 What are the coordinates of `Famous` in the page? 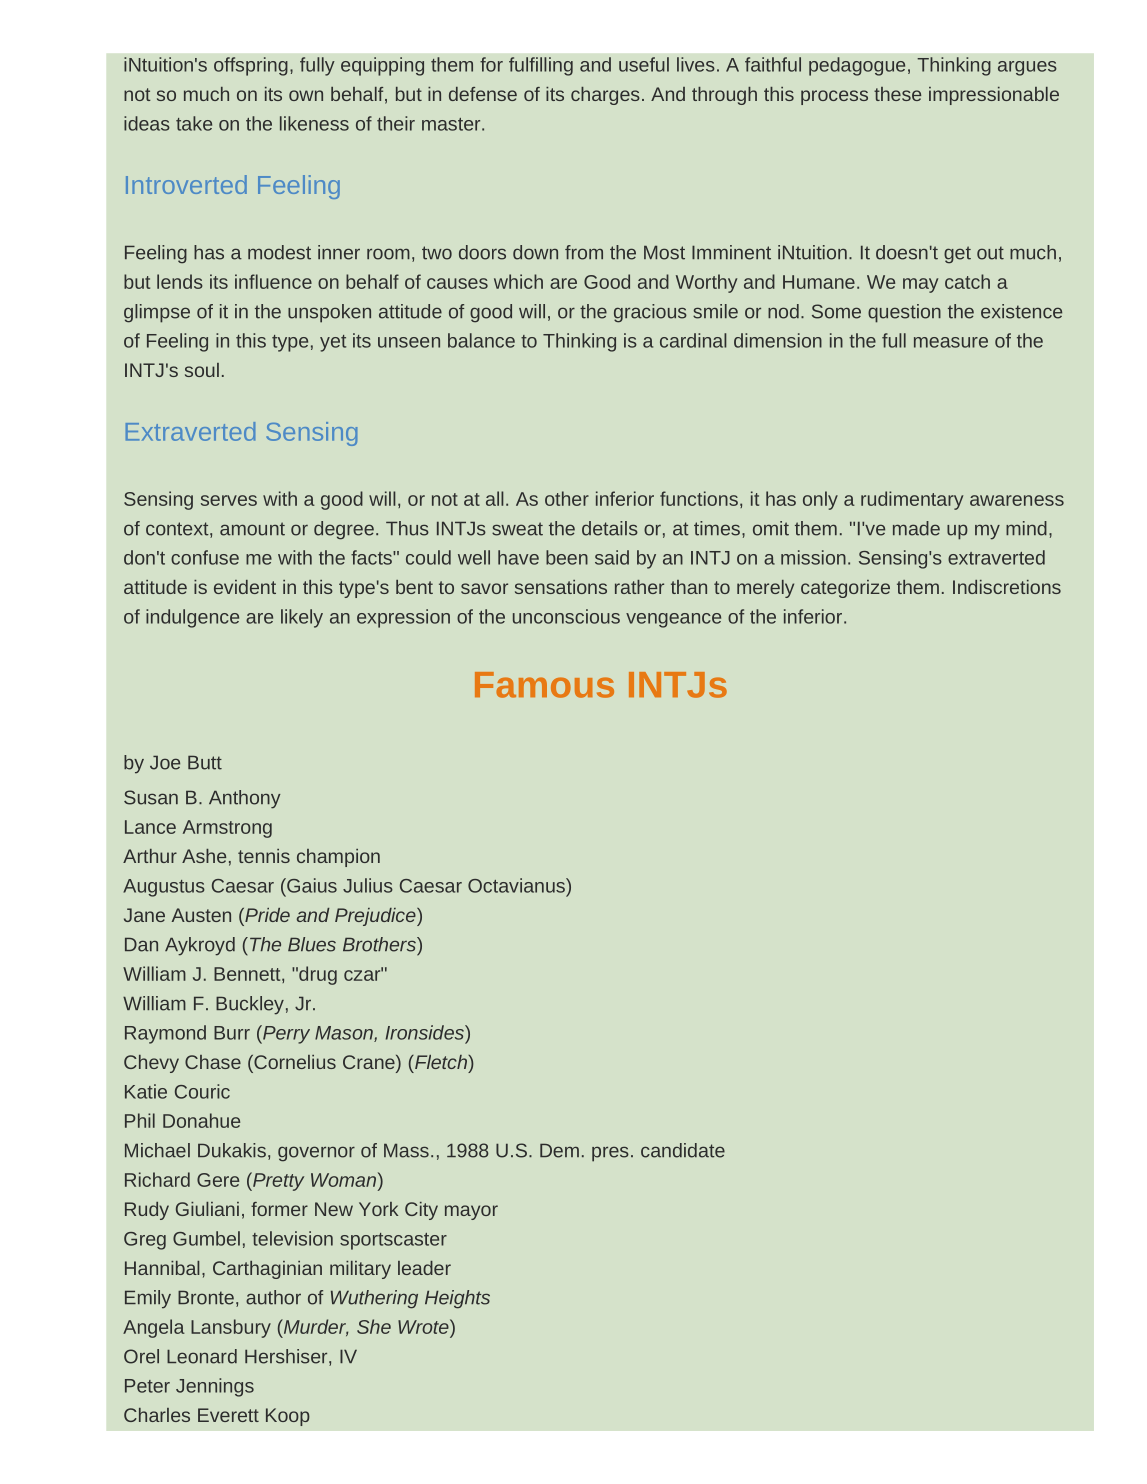 It's located at (544, 685).
